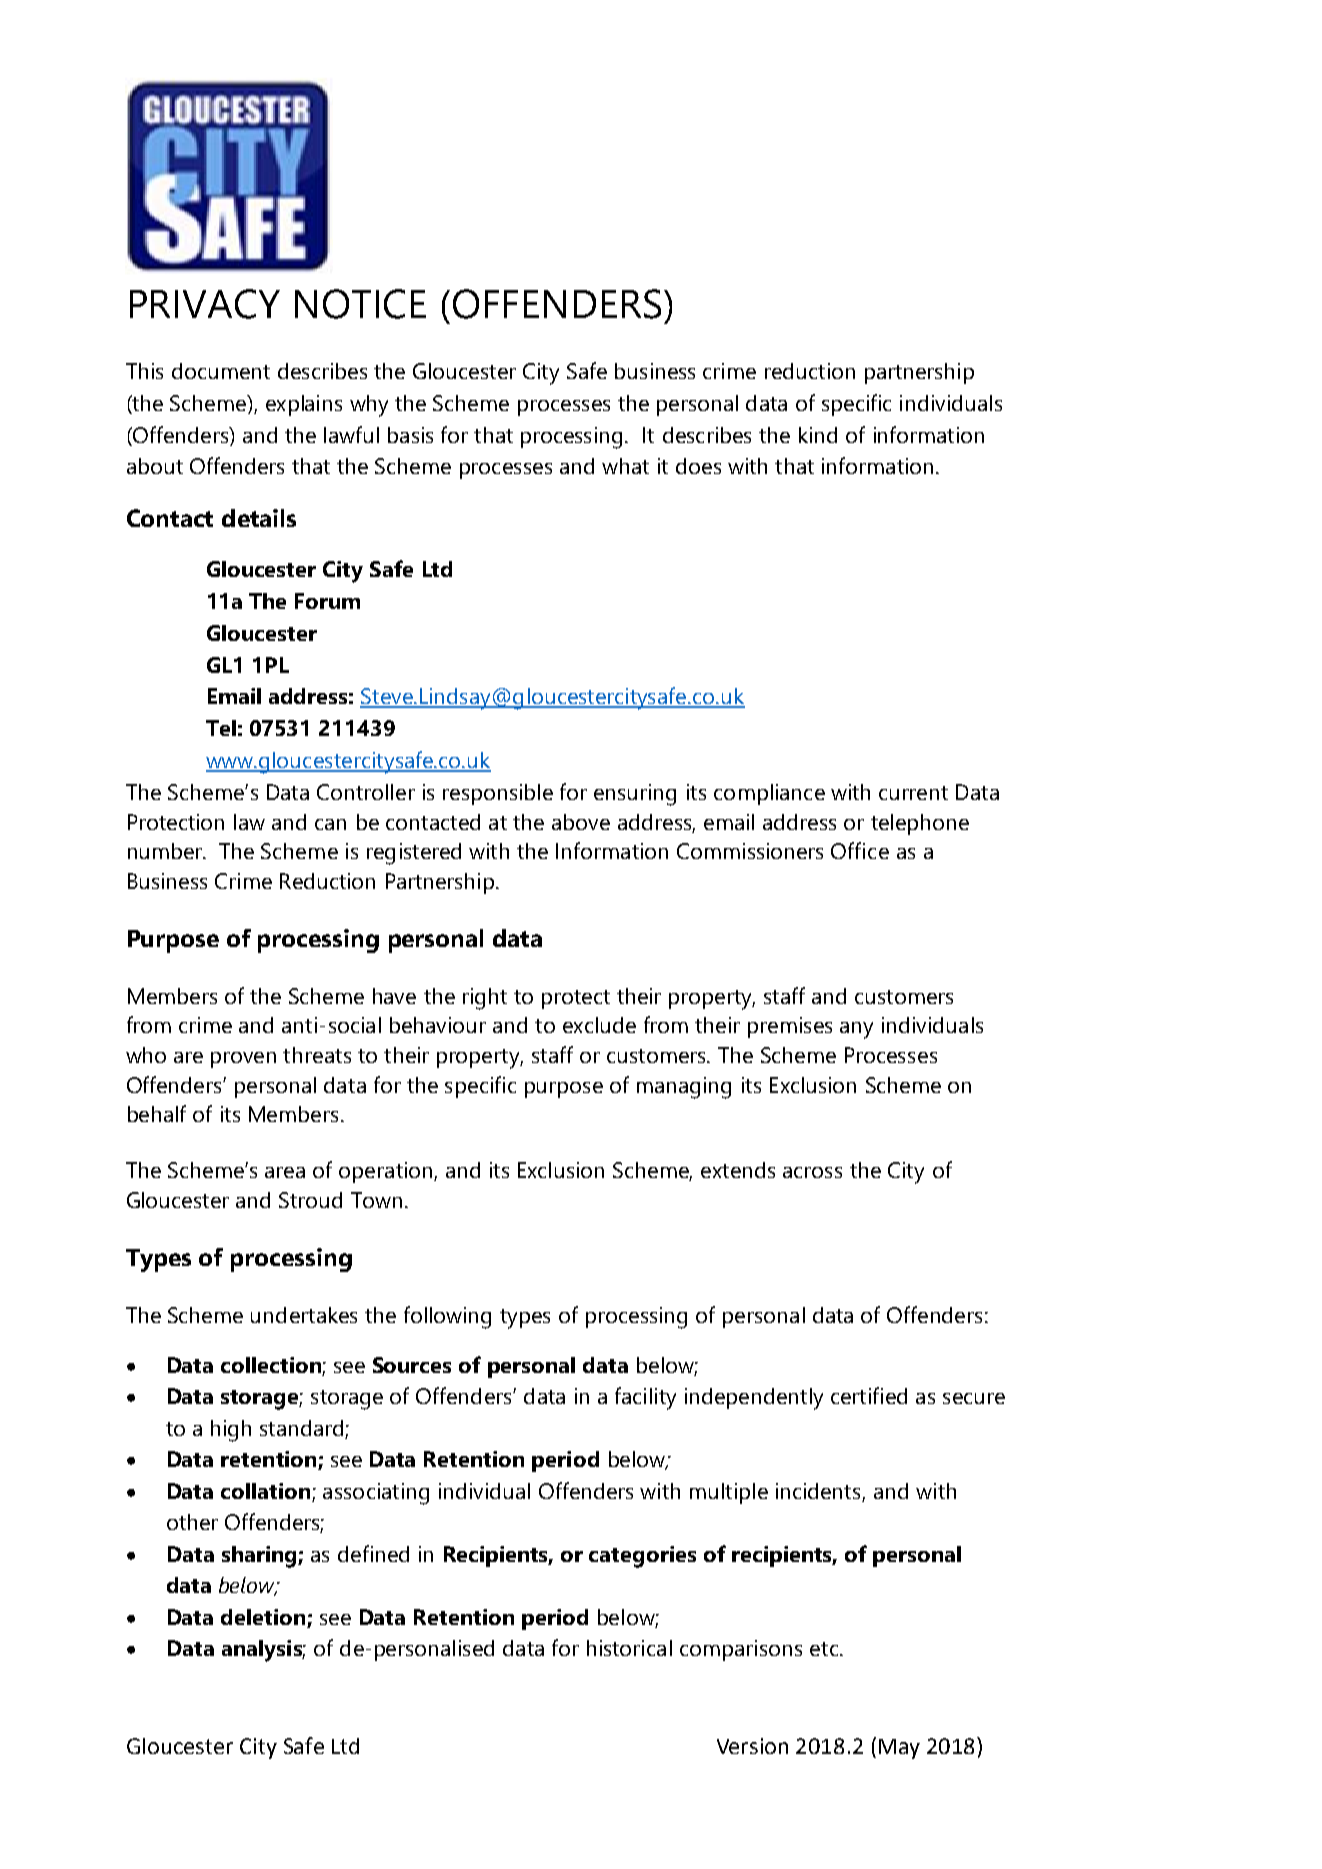 The height and width of the page is (1869, 1322). What do you see at coordinates (599, 1025) in the page?
I see `exclude` at bounding box center [599, 1025].
